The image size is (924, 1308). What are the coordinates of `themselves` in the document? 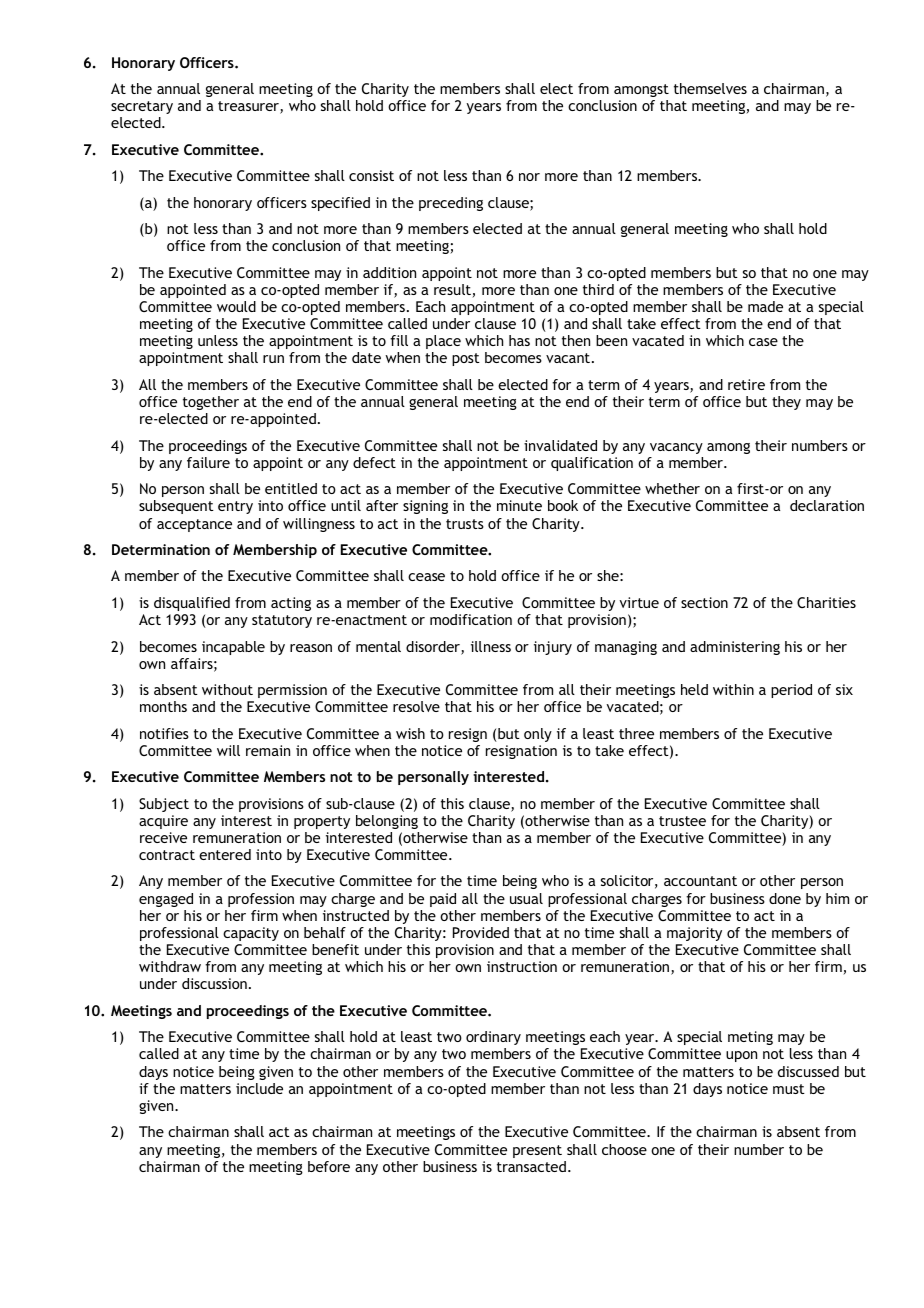 It's located at (710, 88).
